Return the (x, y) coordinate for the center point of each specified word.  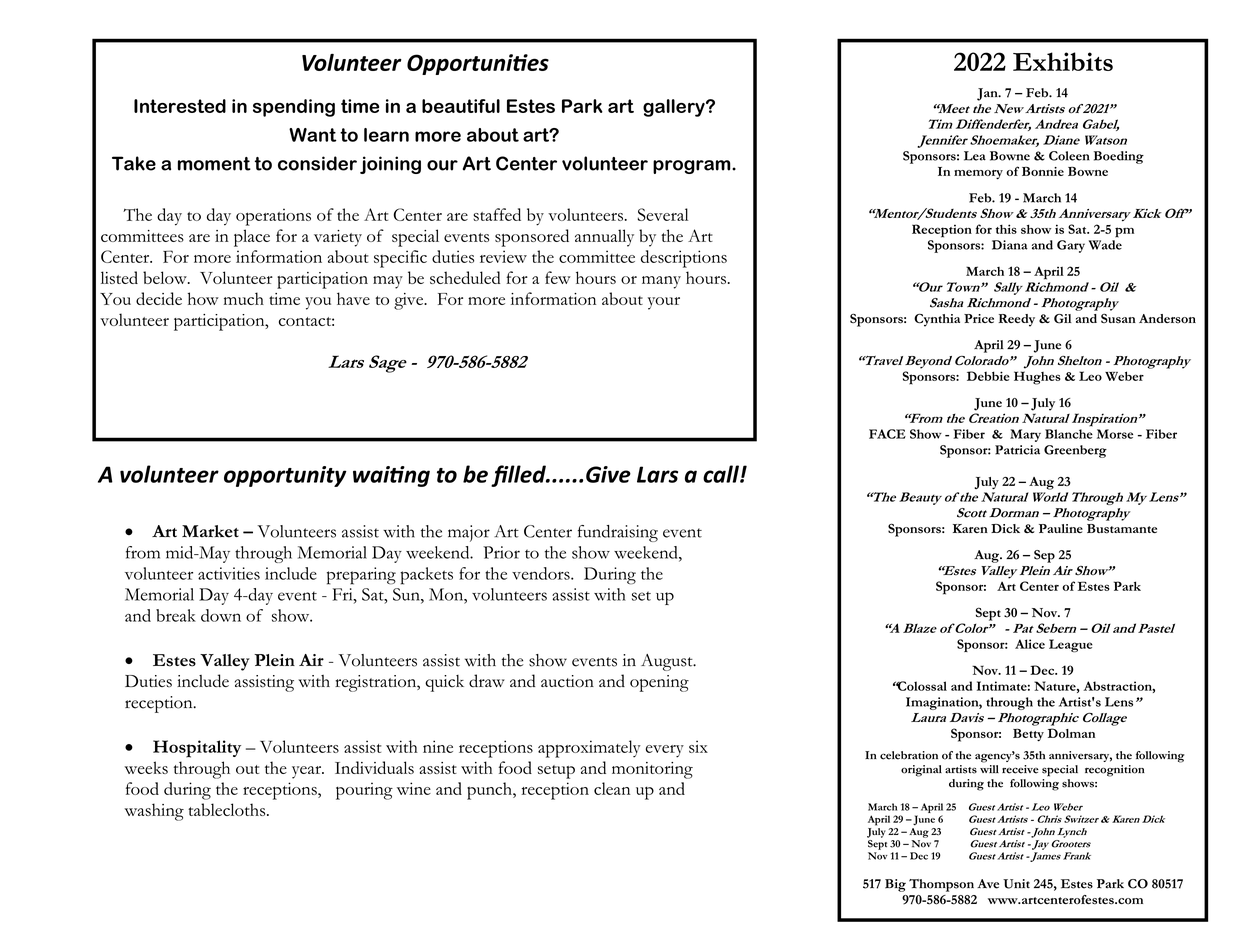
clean (612, 788)
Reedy (1017, 320)
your (664, 303)
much (244, 298)
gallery (675, 108)
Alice (1030, 644)
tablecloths (228, 809)
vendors (542, 573)
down (221, 615)
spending (294, 108)
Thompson (941, 885)
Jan (988, 94)
